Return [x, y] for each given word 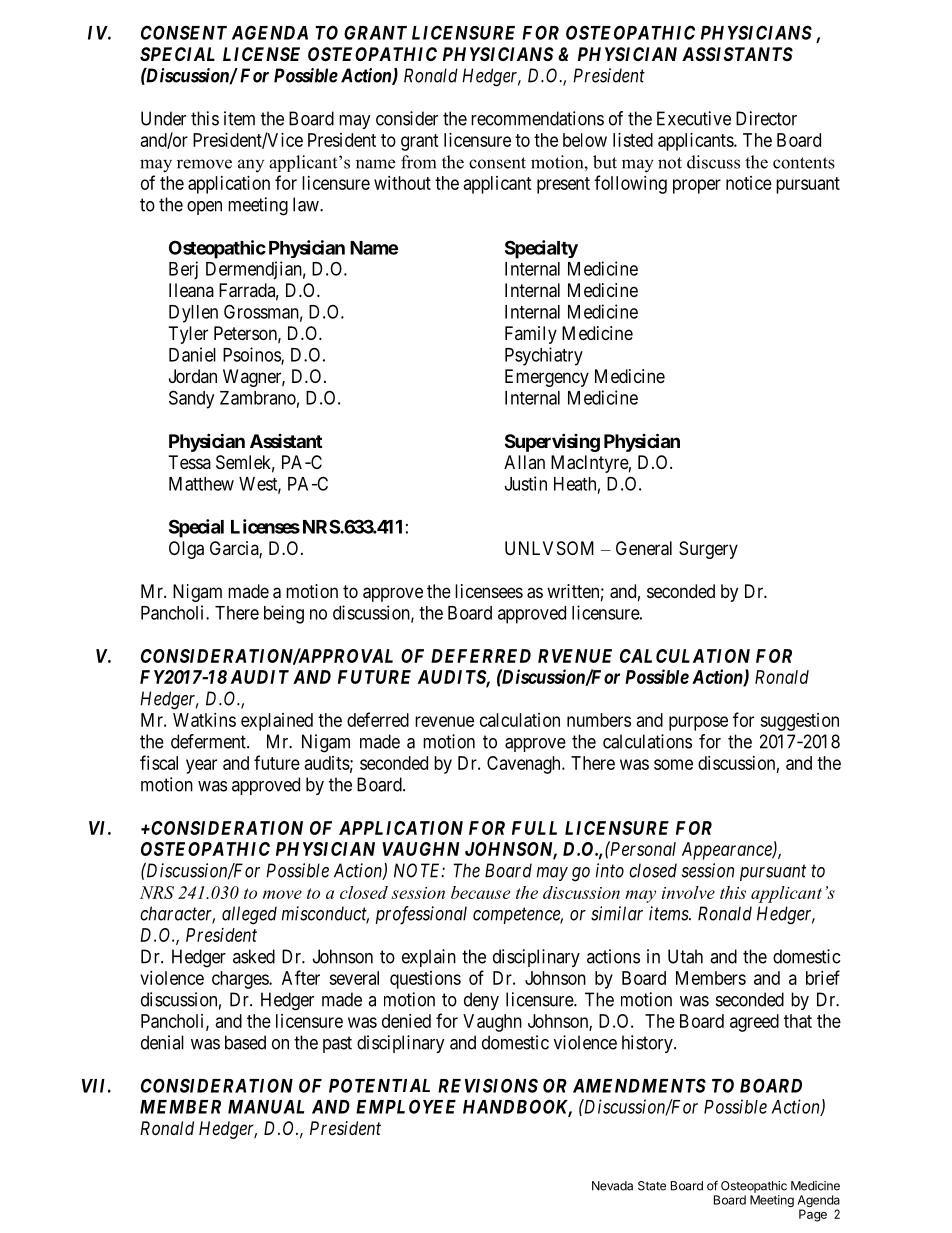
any [251, 165]
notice [749, 183]
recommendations [537, 118]
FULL [534, 828]
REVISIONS [488, 1085]
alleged [249, 915]
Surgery [708, 550]
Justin [526, 483]
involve [688, 892]
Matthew [201, 484]
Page [813, 1215]
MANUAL [266, 1107]
